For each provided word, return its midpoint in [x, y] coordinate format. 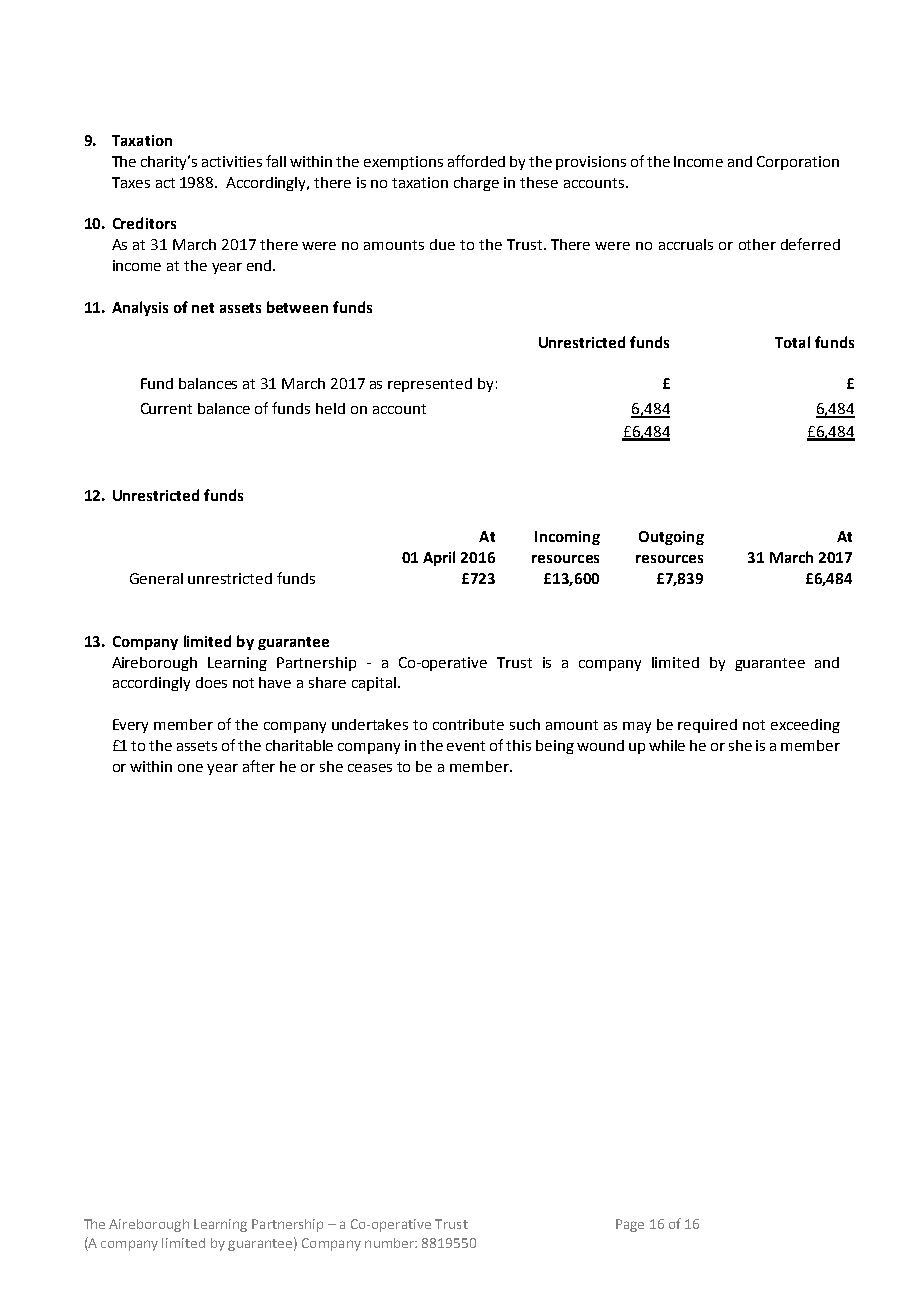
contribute [468, 724]
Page [630, 1225]
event [466, 746]
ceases [370, 768]
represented [430, 385]
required [707, 726]
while [667, 745]
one [190, 768]
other [757, 244]
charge [476, 184]
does [211, 682]
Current [166, 408]
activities [232, 161]
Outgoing [671, 538]
